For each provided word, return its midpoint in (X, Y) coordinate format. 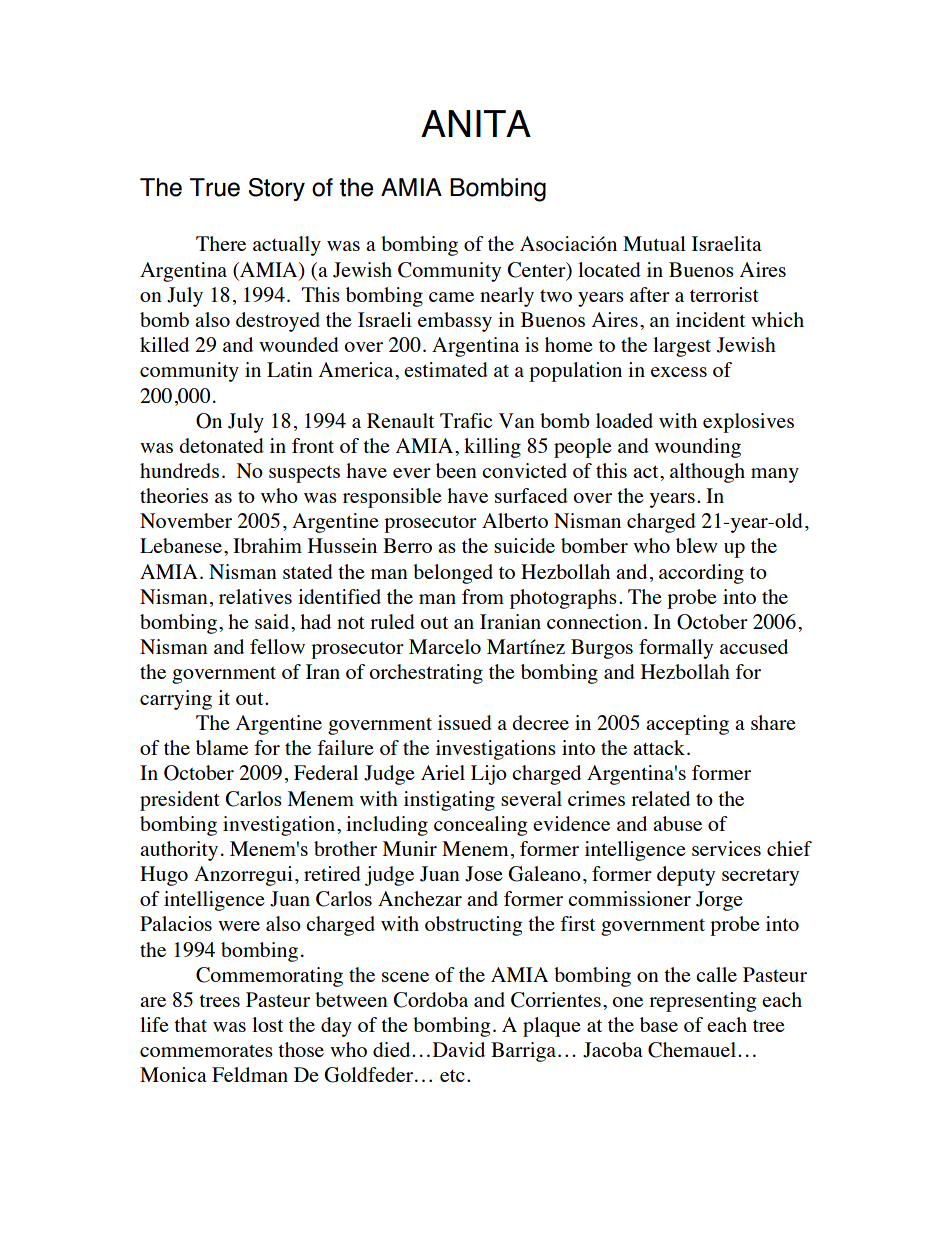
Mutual (654, 243)
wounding (698, 448)
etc (452, 1076)
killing (492, 448)
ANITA (476, 123)
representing (703, 1002)
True (215, 187)
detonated (221, 445)
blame (222, 747)
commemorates (206, 1051)
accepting (687, 725)
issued (465, 722)
